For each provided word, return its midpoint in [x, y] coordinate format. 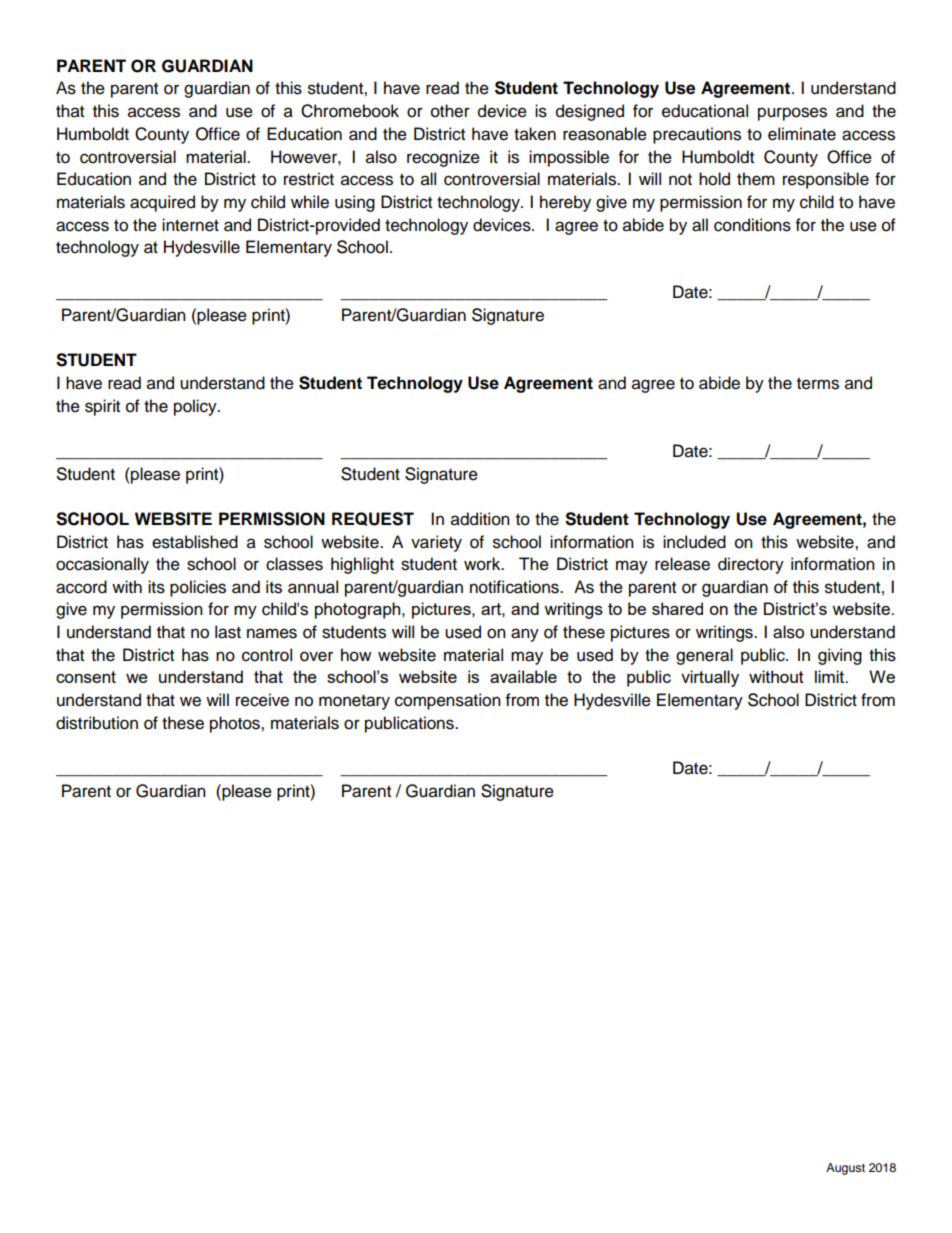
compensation [448, 701]
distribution [97, 723]
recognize [443, 158]
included [694, 542]
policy [196, 407]
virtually [710, 678]
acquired [162, 203]
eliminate [802, 134]
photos [236, 724]
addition [480, 519]
